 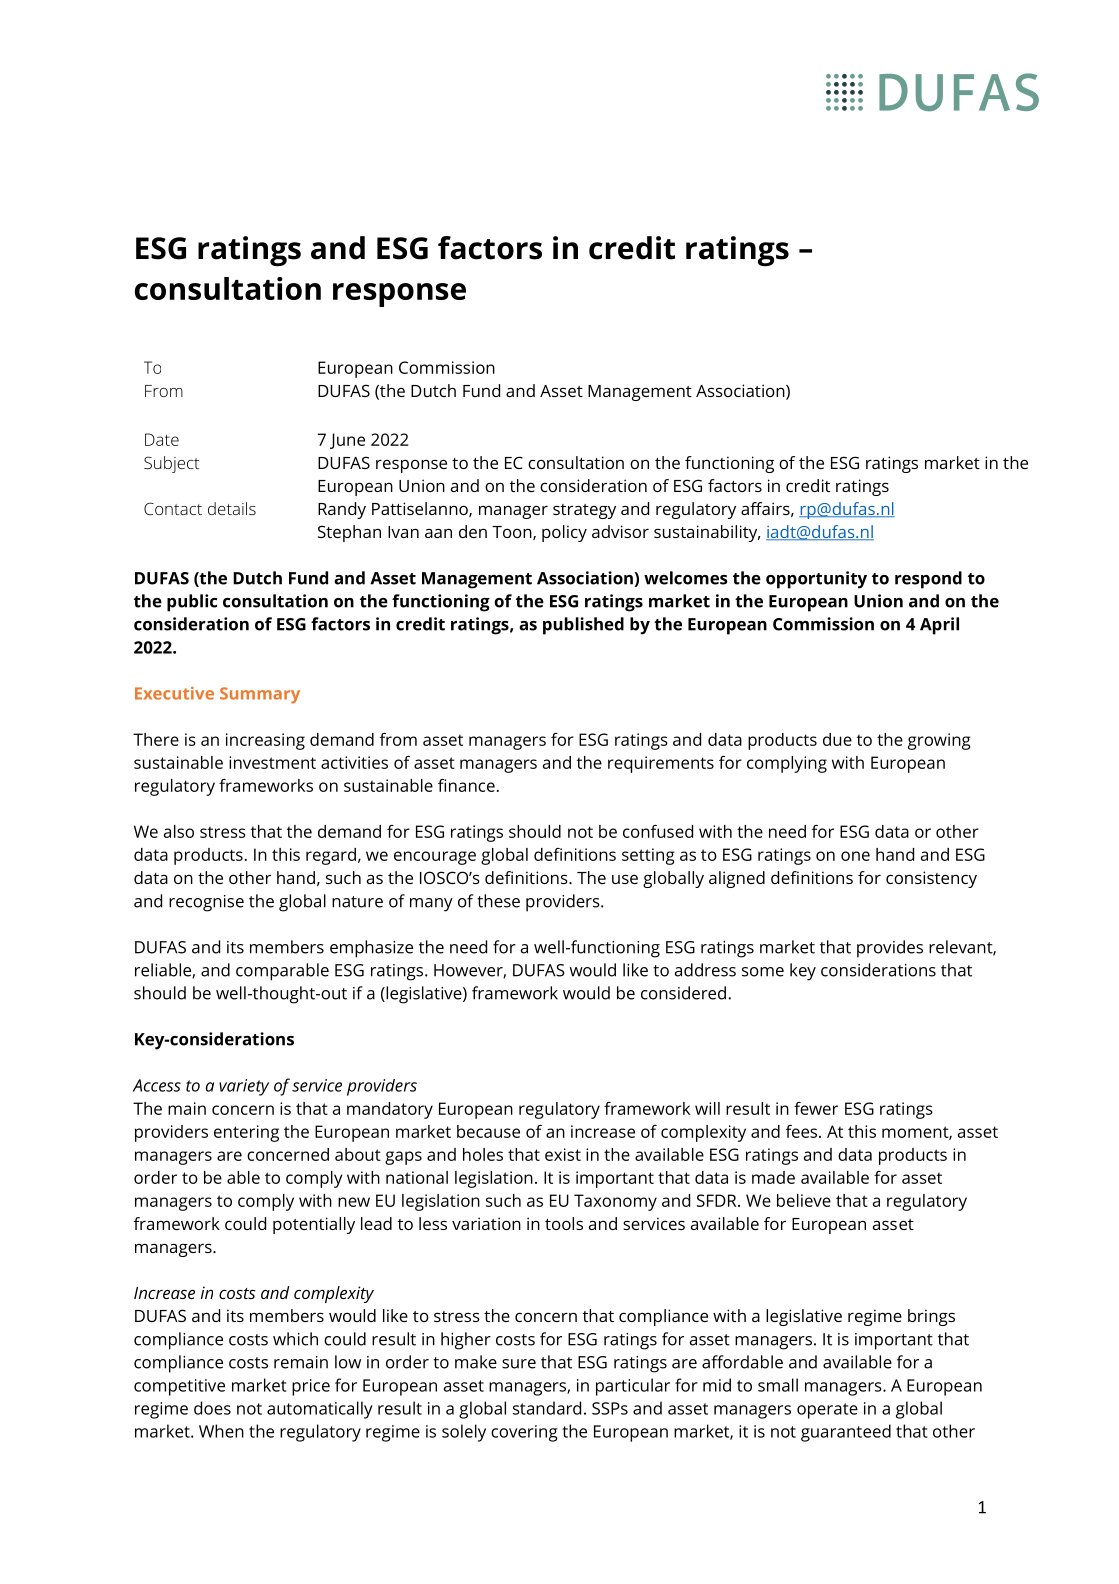 What do you see at coordinates (498, 901) in the screenshot?
I see `these` at bounding box center [498, 901].
